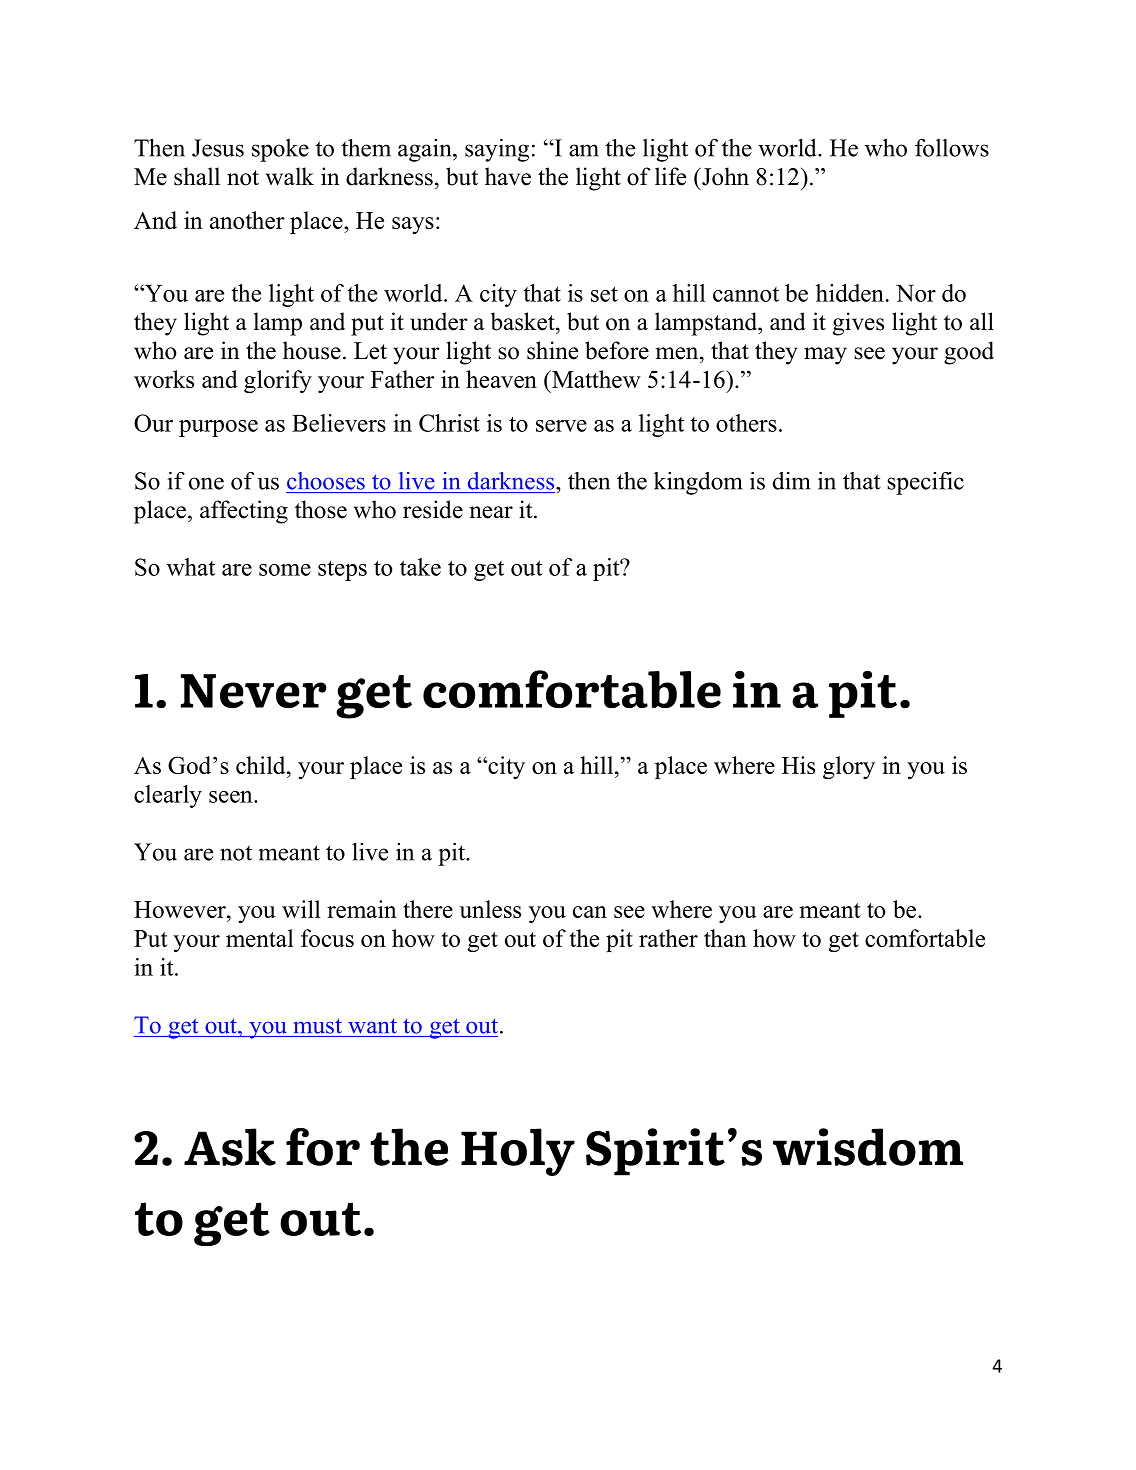 Image resolution: width=1136 pixels, height=1470 pixels. Describe the element at coordinates (491, 512) in the page. I see `near` at that location.
